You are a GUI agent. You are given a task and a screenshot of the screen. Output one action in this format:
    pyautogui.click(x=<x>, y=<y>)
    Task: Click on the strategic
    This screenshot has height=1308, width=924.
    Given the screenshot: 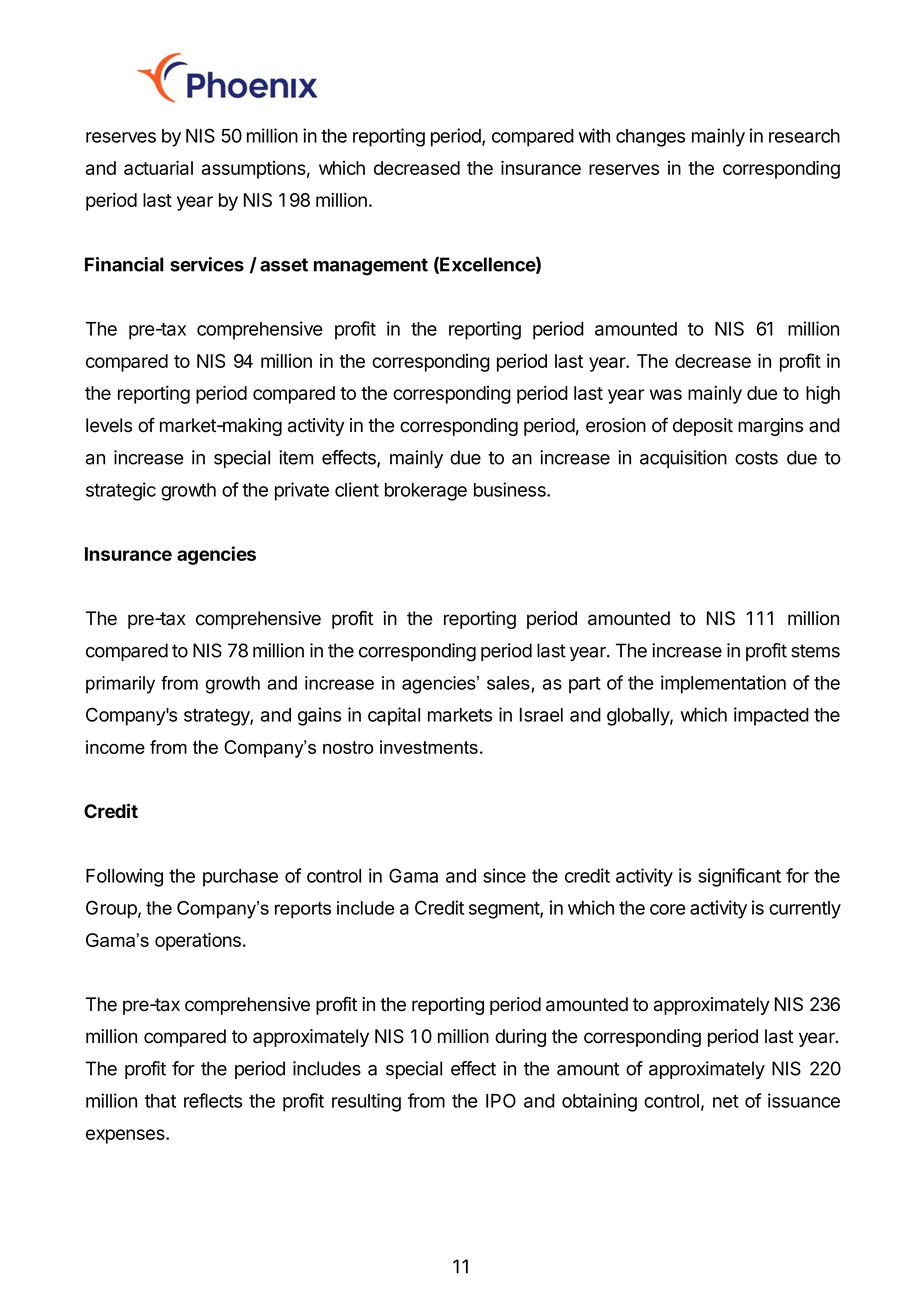 What is the action you would take?
    pyautogui.click(x=121, y=491)
